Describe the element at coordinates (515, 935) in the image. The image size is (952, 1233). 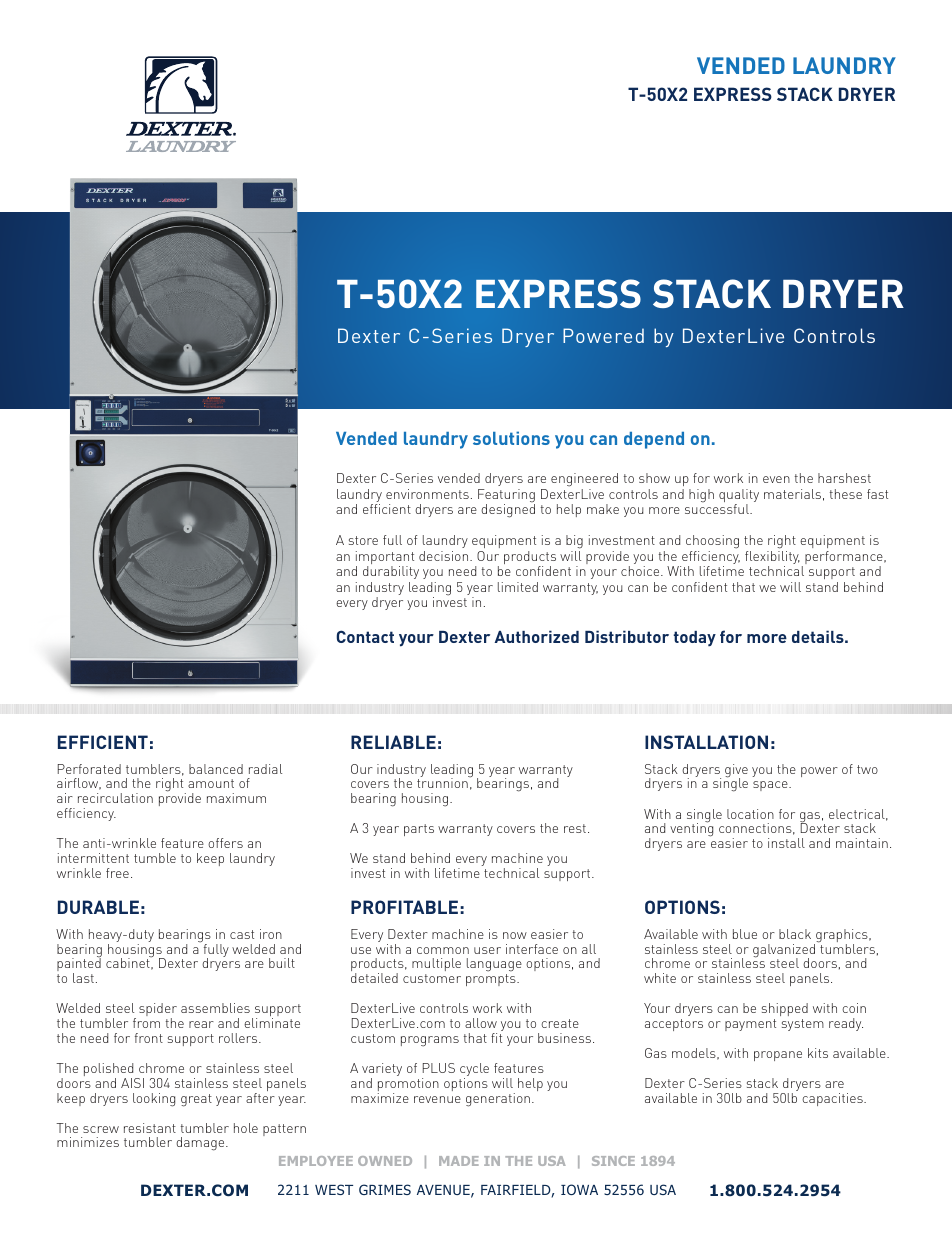
I see `now` at that location.
